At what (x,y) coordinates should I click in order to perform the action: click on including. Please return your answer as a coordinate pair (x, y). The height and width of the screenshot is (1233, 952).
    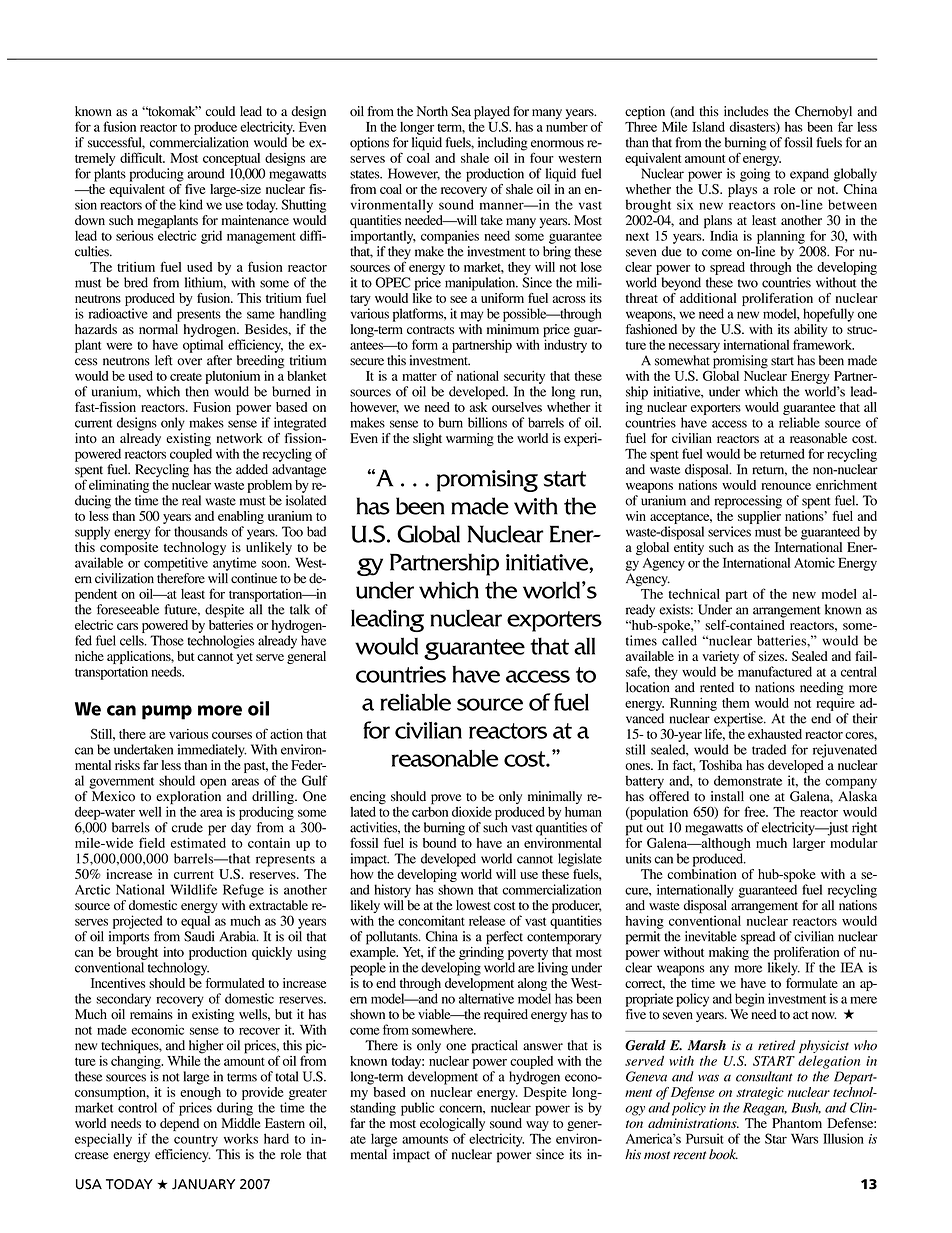
    Looking at the image, I should click on (503, 144).
